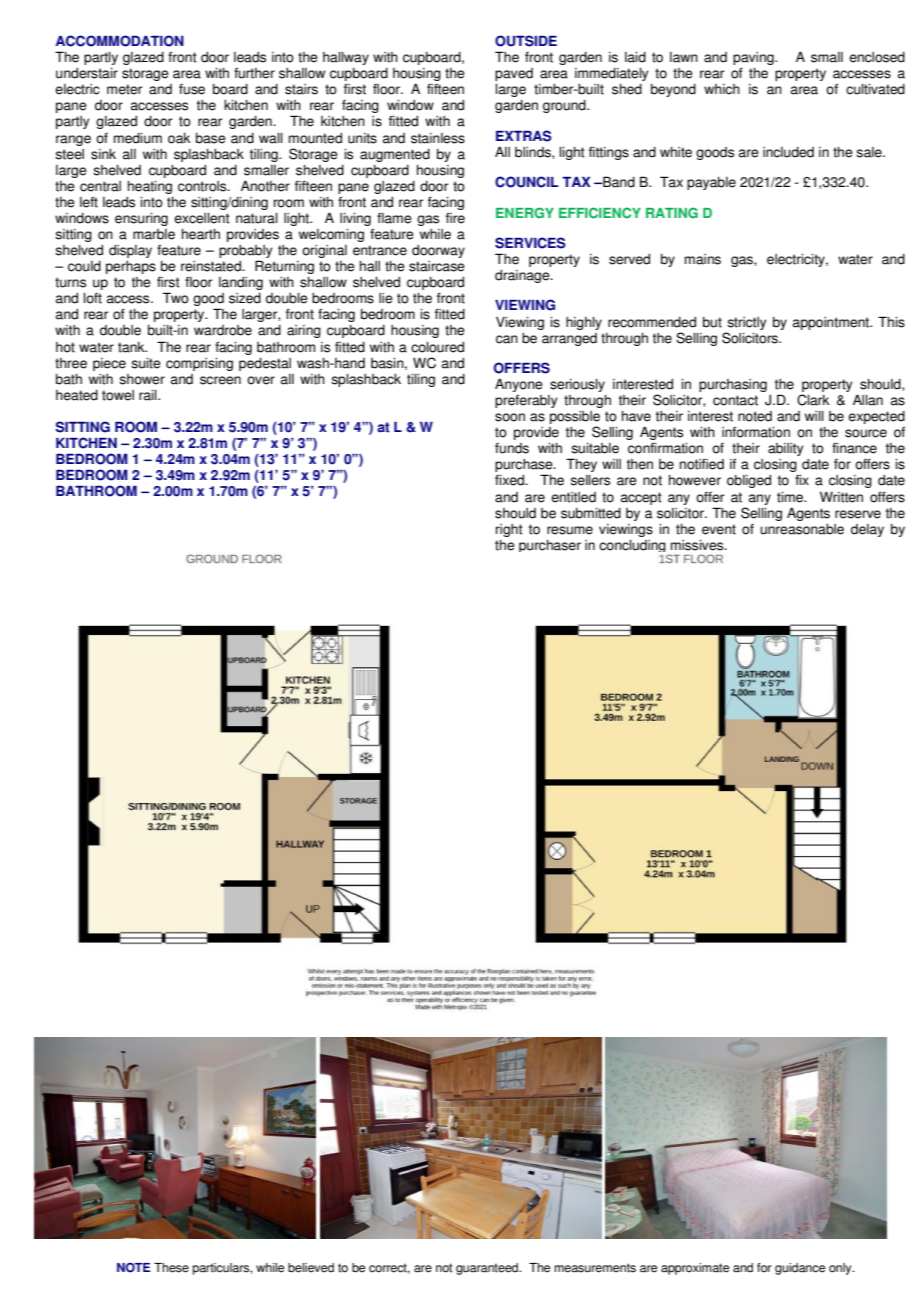  Describe the element at coordinates (311, 1268) in the screenshot. I see `believed` at that location.
